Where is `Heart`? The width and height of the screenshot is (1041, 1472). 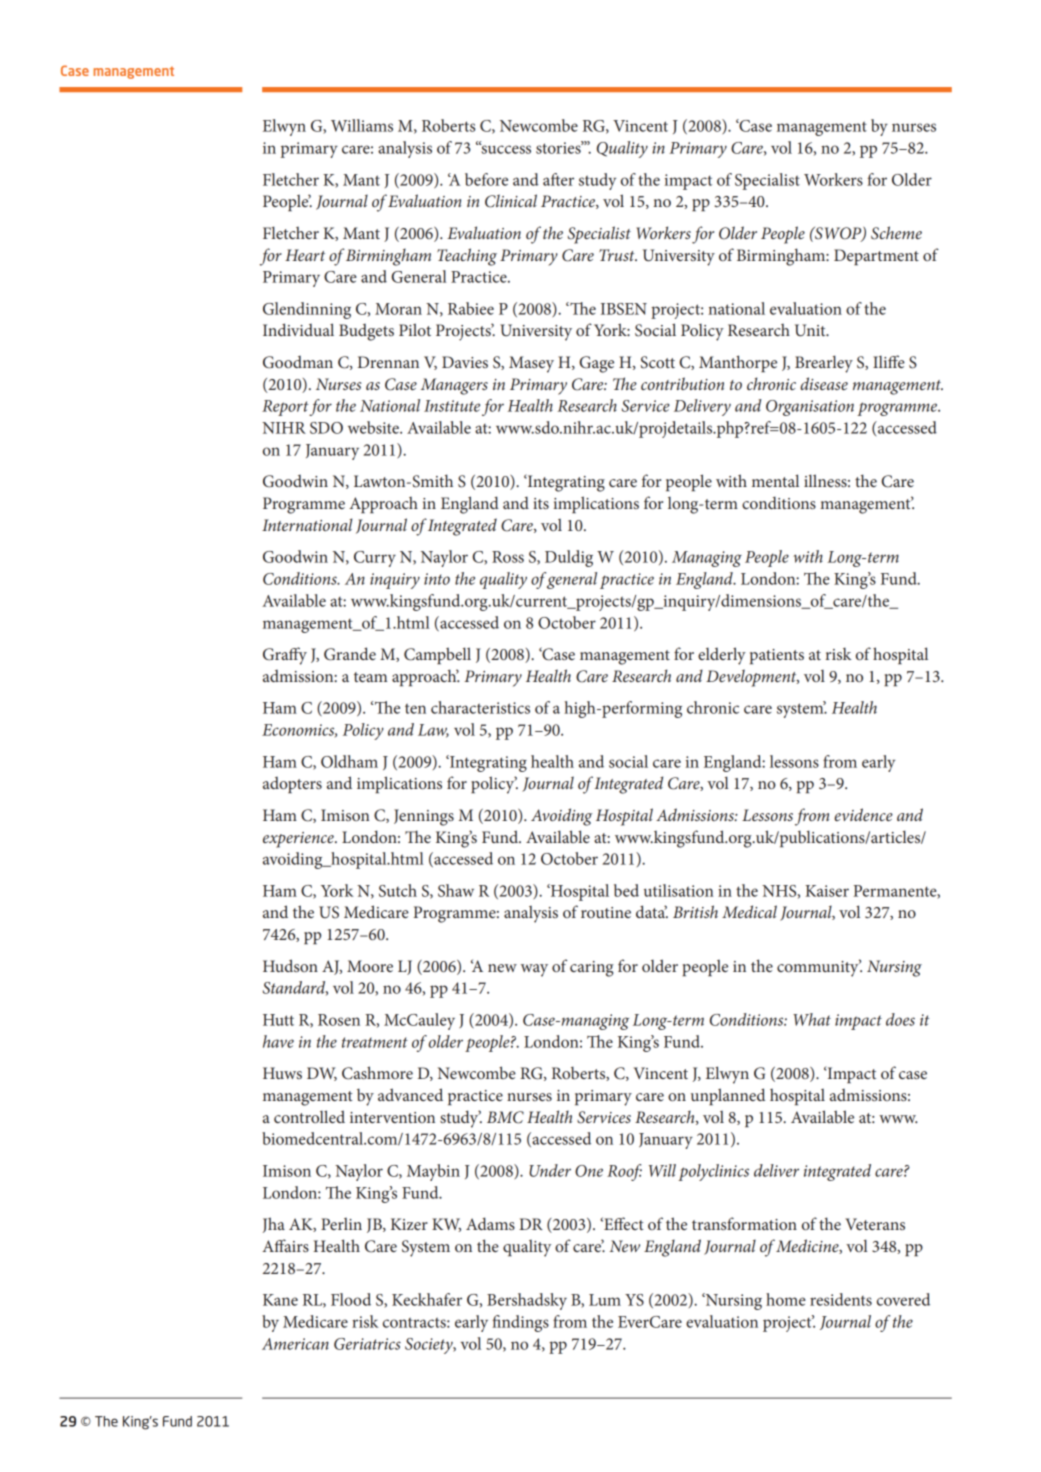
Heart is located at coordinates (305, 255).
